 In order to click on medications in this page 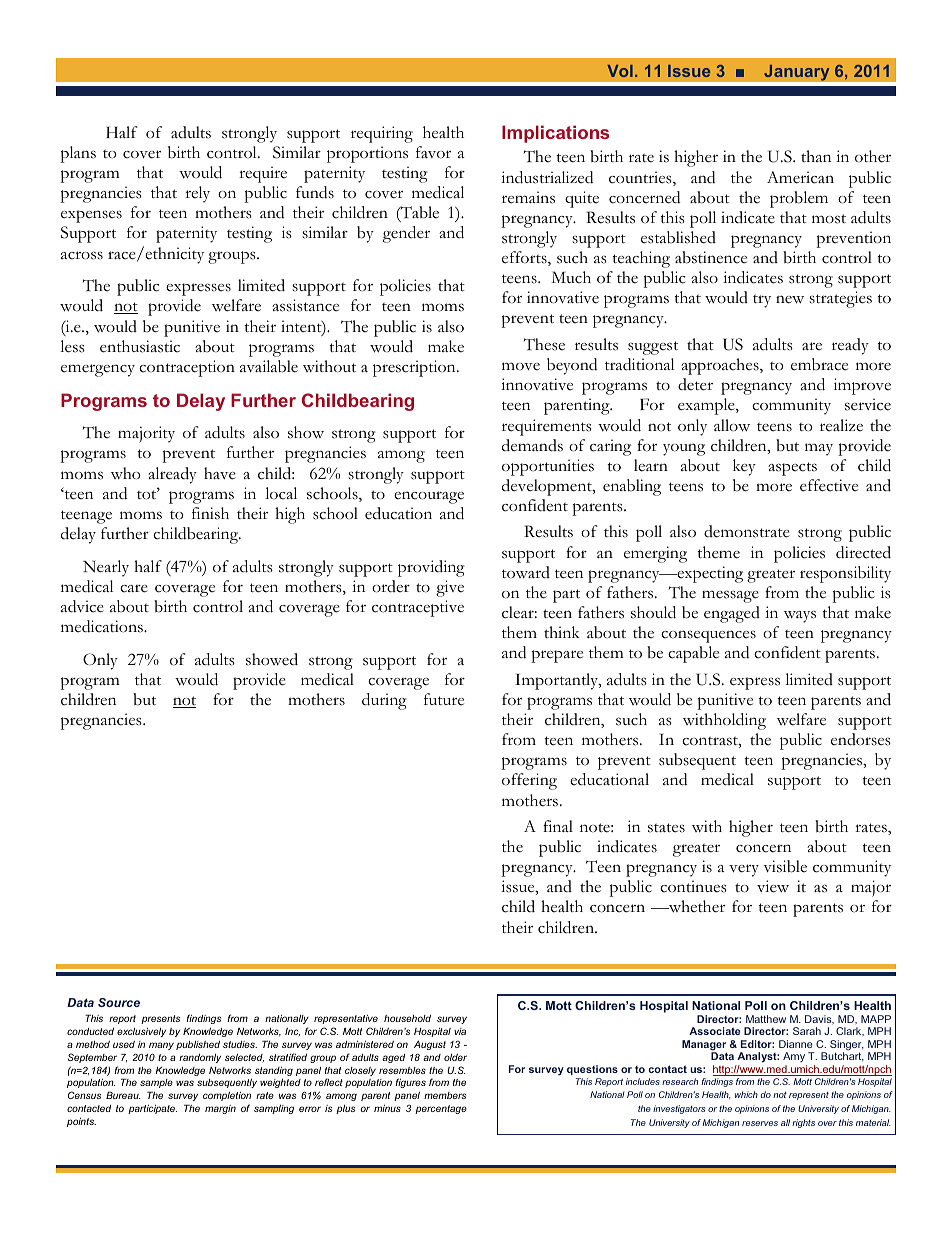, I will do `click(103, 626)`.
